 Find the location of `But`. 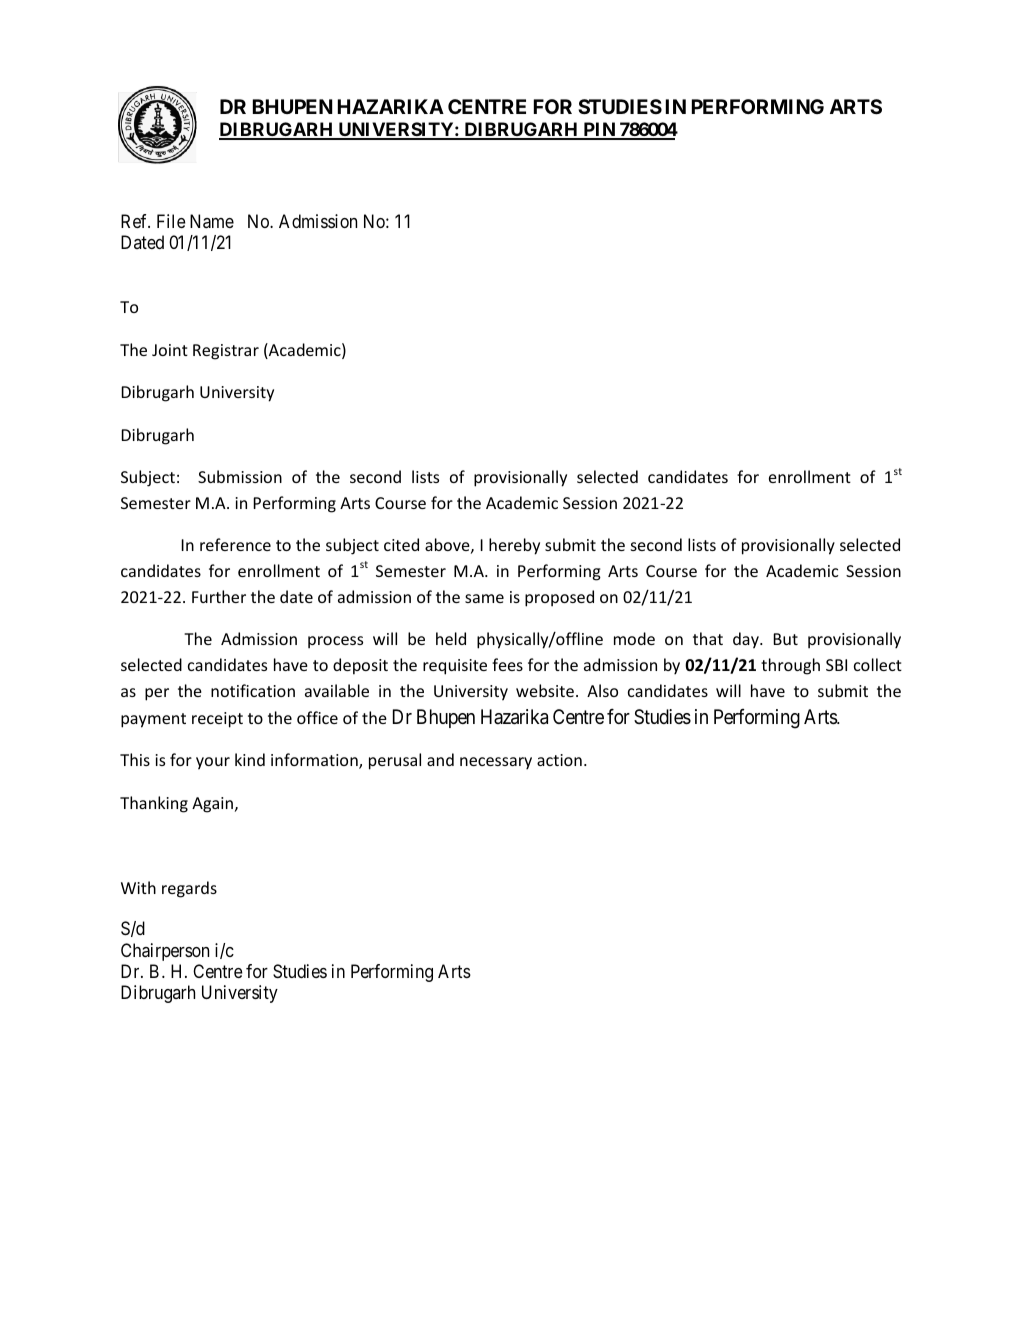

But is located at coordinates (785, 639).
